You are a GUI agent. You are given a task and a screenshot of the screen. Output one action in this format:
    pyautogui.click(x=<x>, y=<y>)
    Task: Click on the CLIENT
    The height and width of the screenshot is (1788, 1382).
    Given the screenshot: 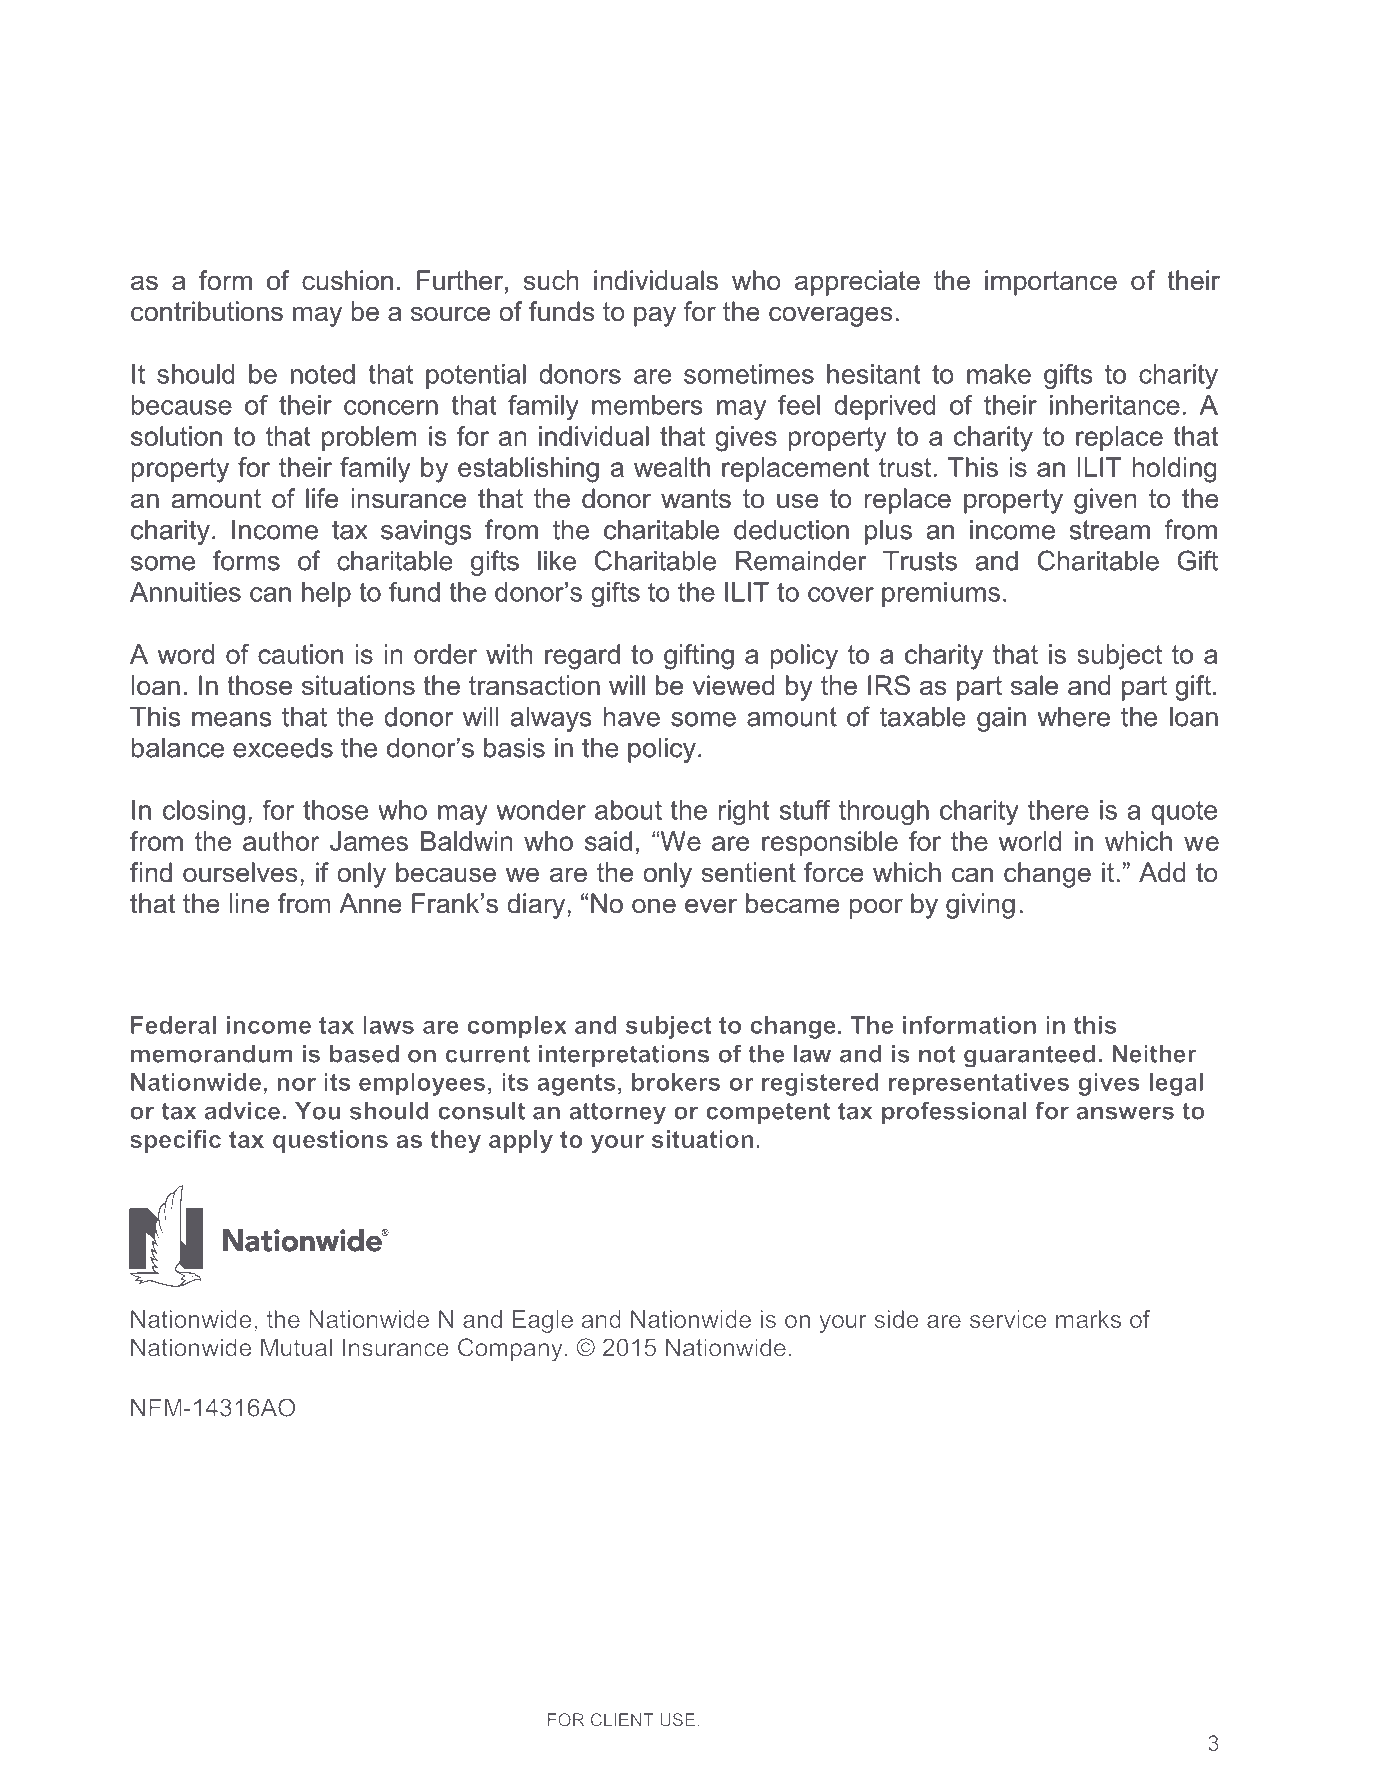 What is the action you would take?
    pyautogui.click(x=622, y=1719)
